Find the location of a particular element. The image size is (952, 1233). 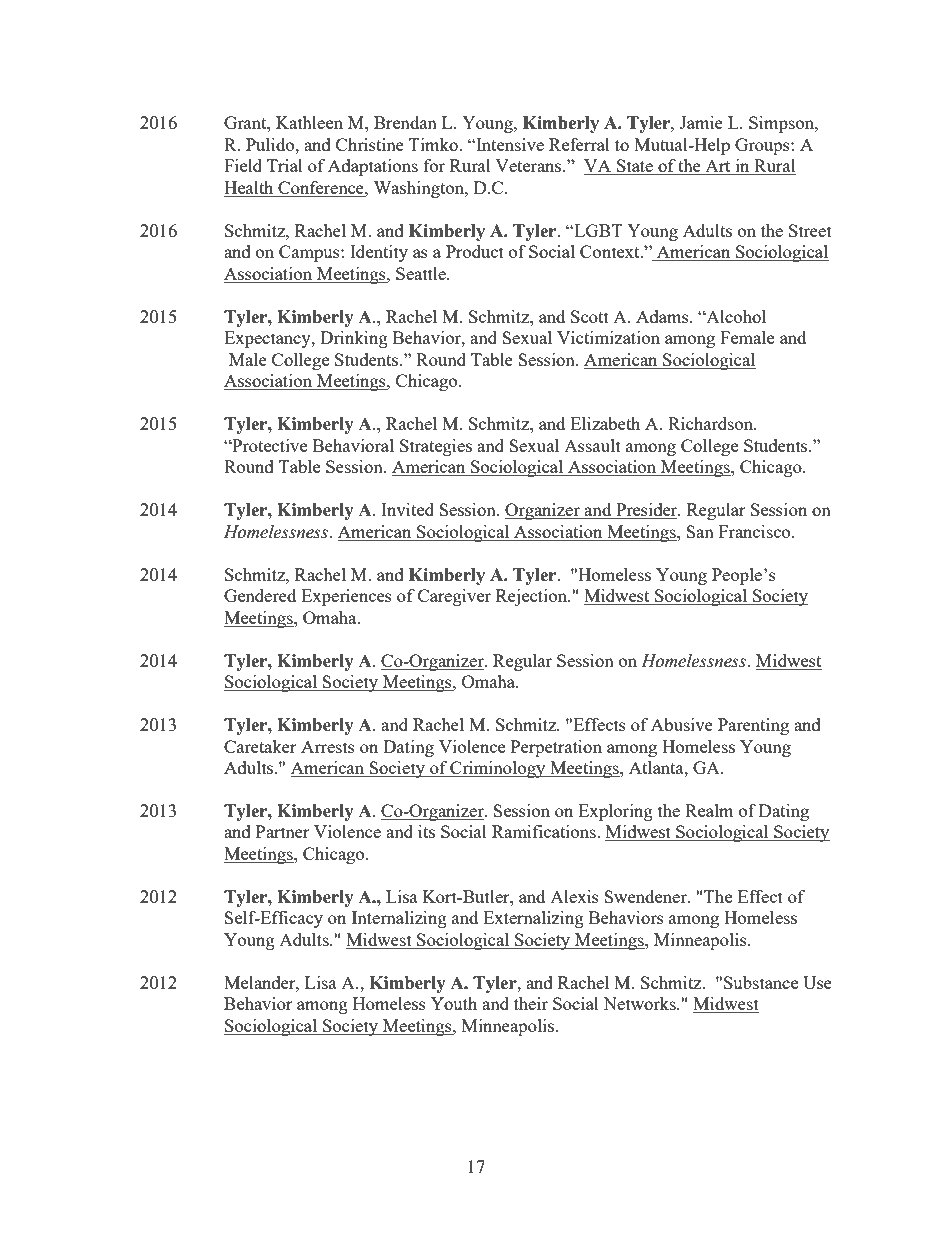

Internalizing is located at coordinates (399, 919).
